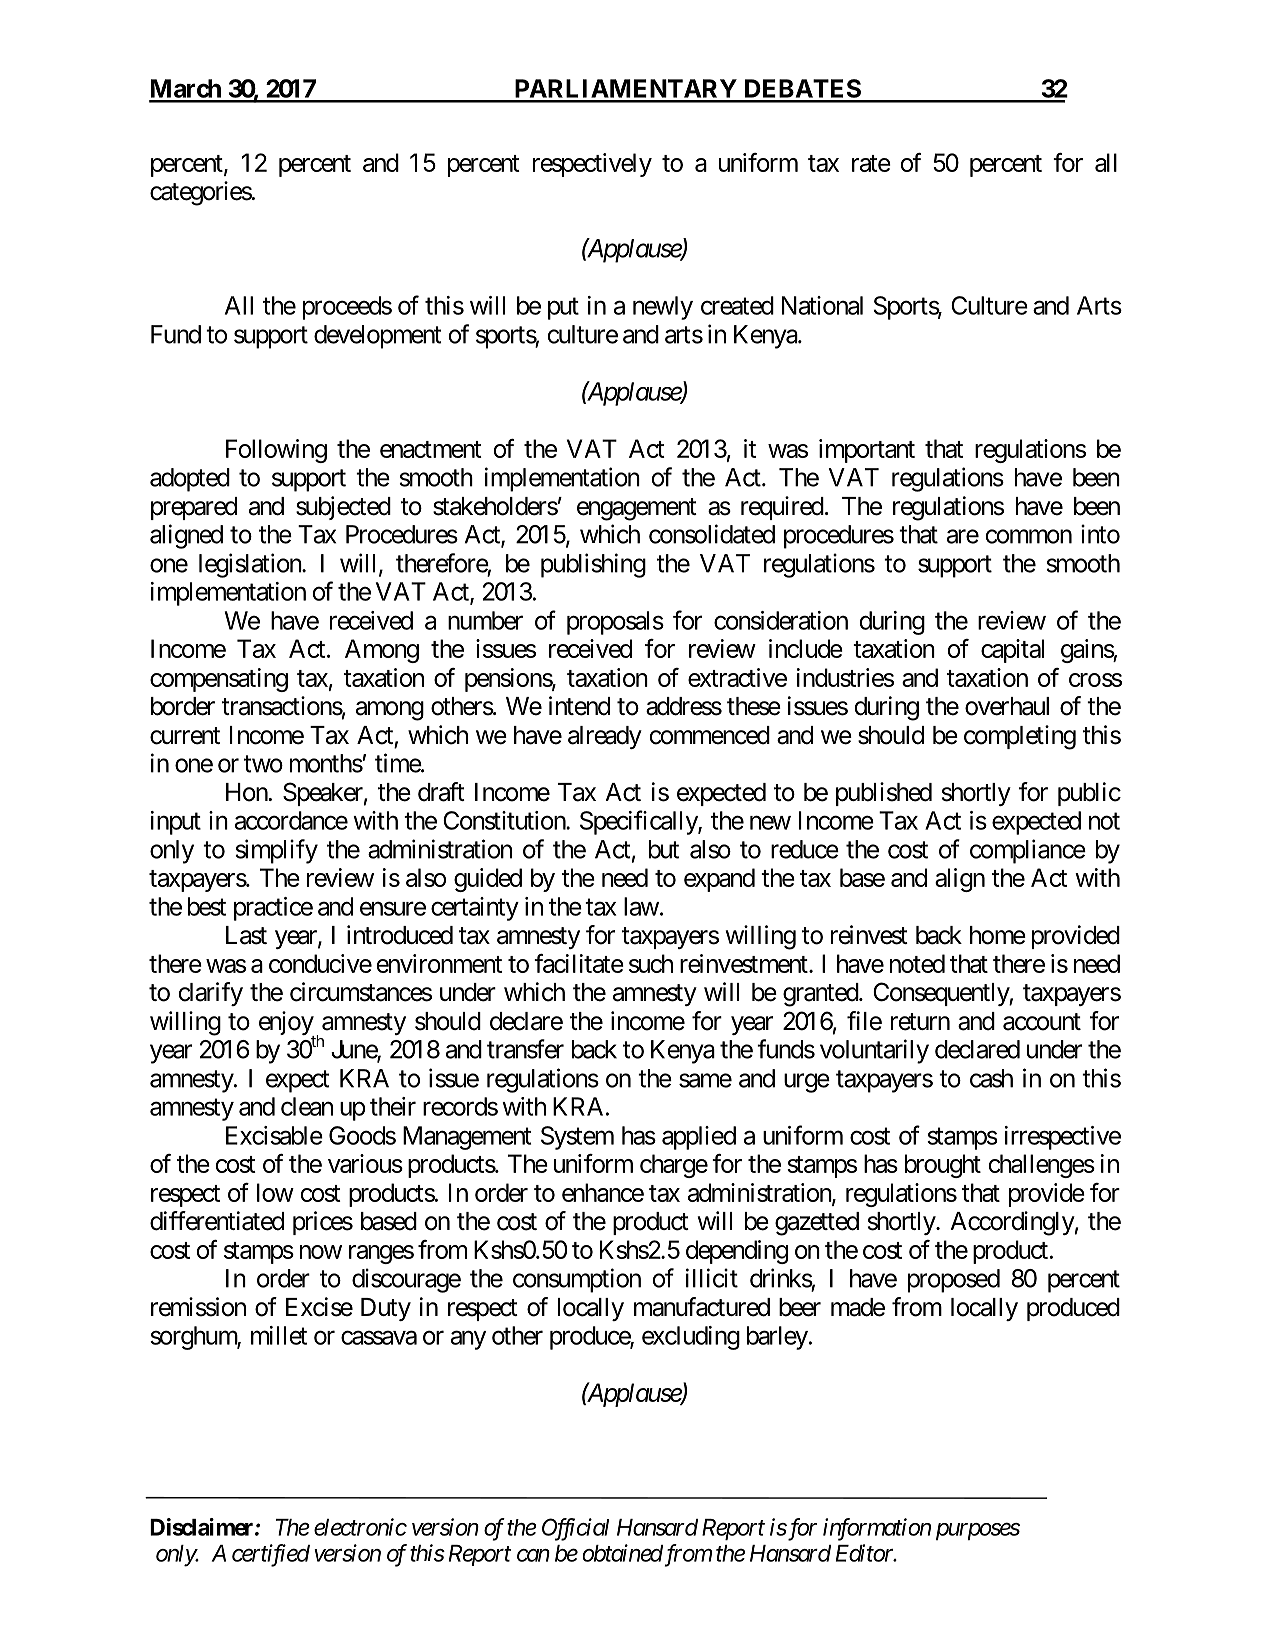 This page has width=1269, height=1642. What do you see at coordinates (954, 1281) in the page?
I see `proposed` at bounding box center [954, 1281].
